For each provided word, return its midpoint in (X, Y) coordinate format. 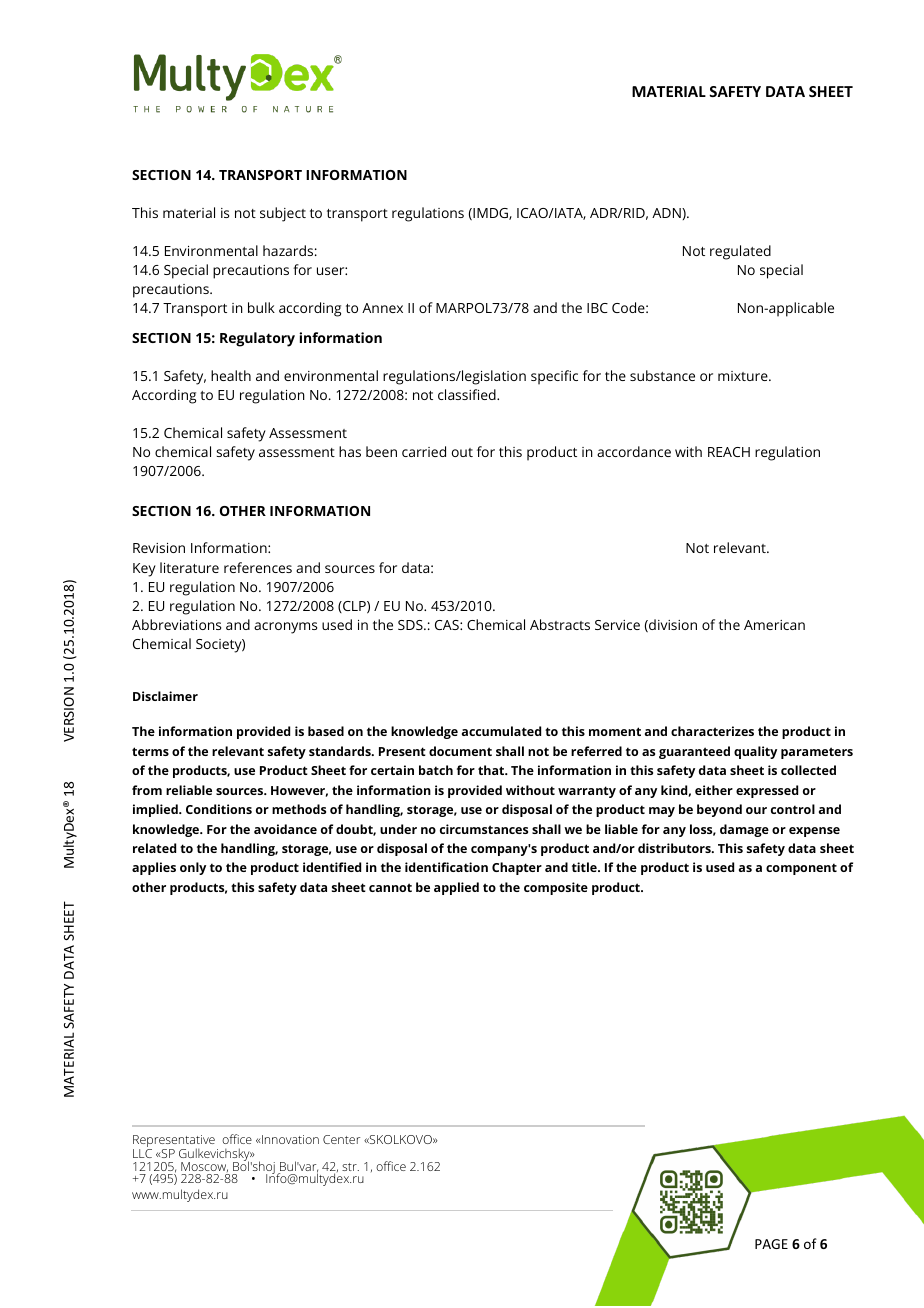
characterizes (712, 731)
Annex (382, 308)
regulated (740, 252)
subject (283, 214)
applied (456, 888)
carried (424, 451)
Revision (159, 548)
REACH (729, 452)
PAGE (771, 1244)
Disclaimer (165, 696)
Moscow (204, 1167)
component (801, 869)
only (193, 868)
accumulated (501, 731)
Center (341, 1139)
